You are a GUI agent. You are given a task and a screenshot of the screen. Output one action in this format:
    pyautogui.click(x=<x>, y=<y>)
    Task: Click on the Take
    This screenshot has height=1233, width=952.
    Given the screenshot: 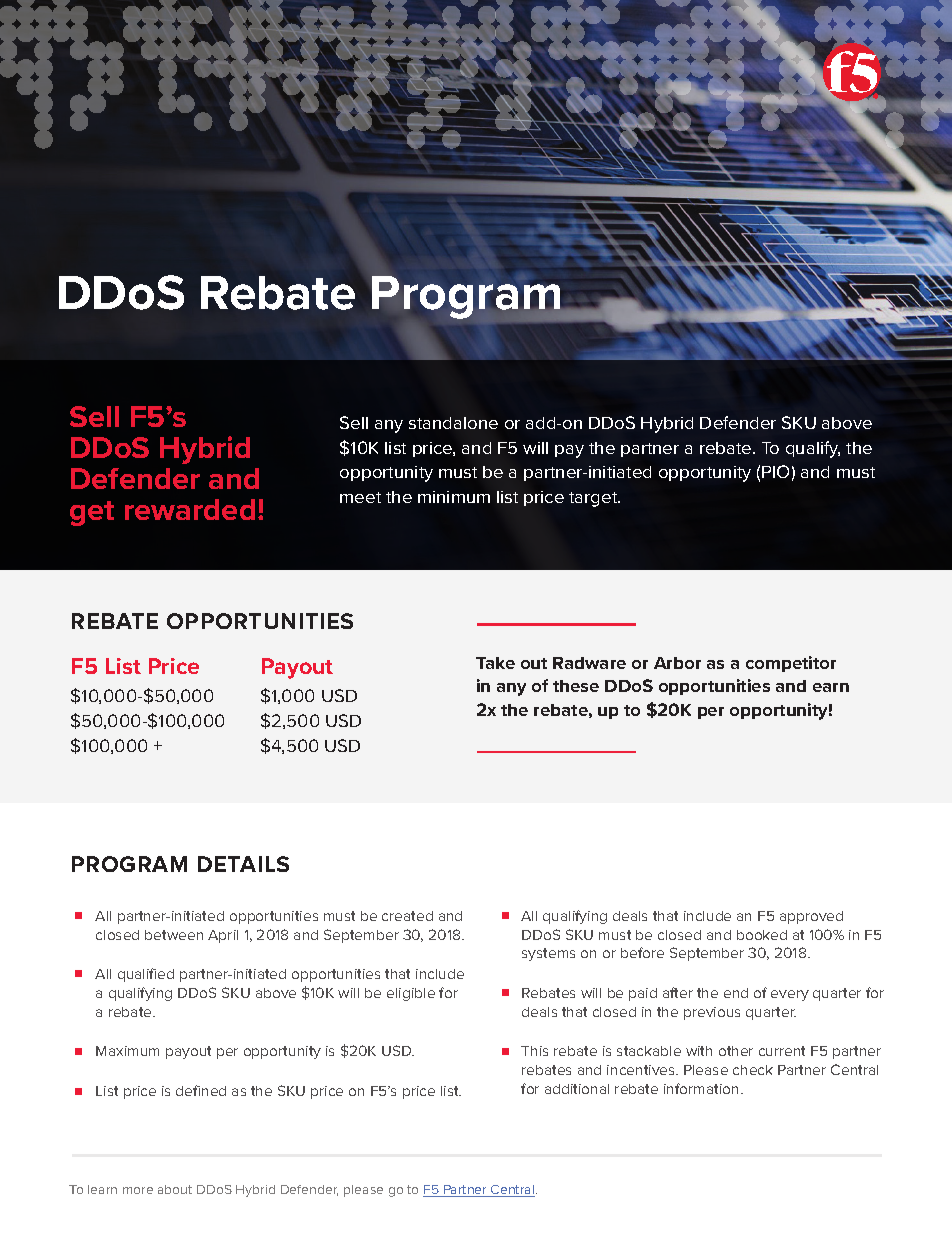 What is the action you would take?
    pyautogui.click(x=495, y=663)
